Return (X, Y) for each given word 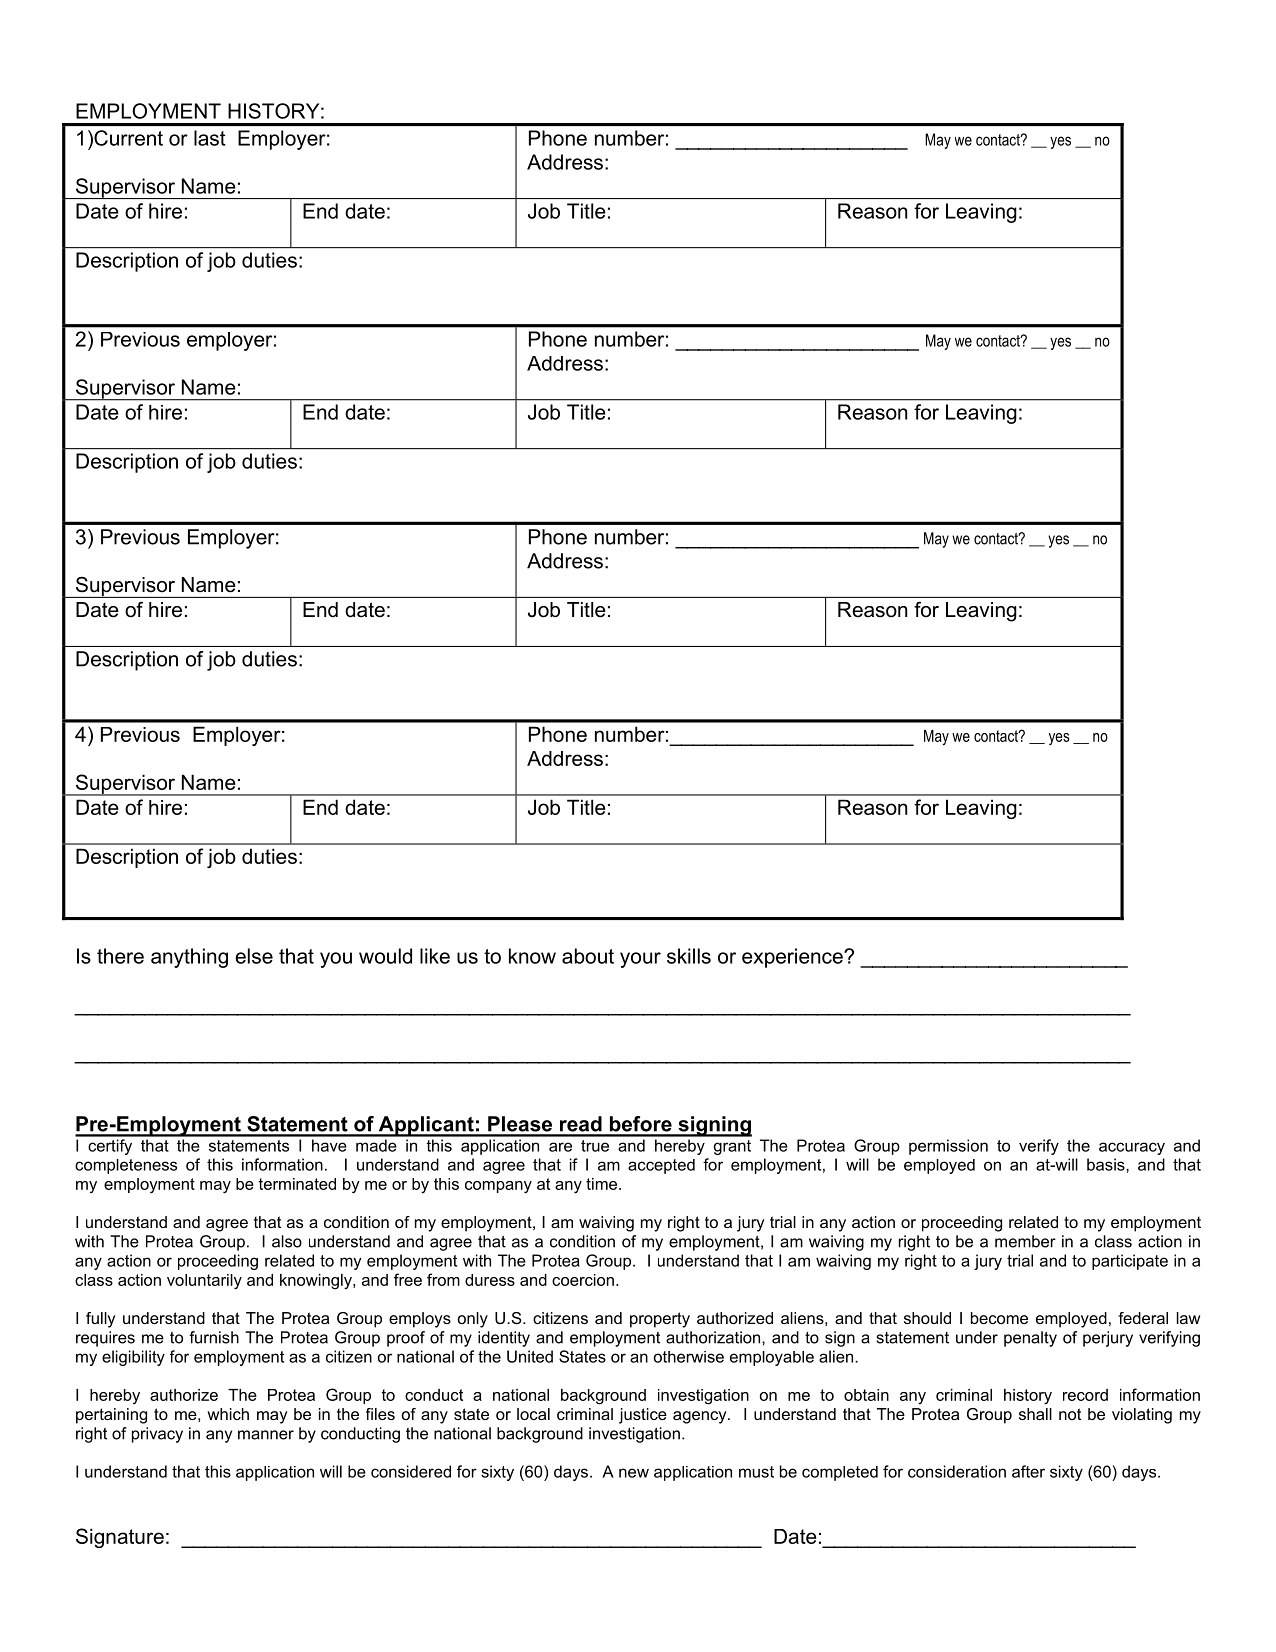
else (254, 956)
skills (689, 956)
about (588, 956)
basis (1107, 1164)
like (435, 956)
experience (793, 958)
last (210, 138)
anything (189, 958)
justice (643, 1416)
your (640, 960)
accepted (661, 1166)
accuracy (1132, 1148)
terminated (297, 1184)
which (228, 1414)
